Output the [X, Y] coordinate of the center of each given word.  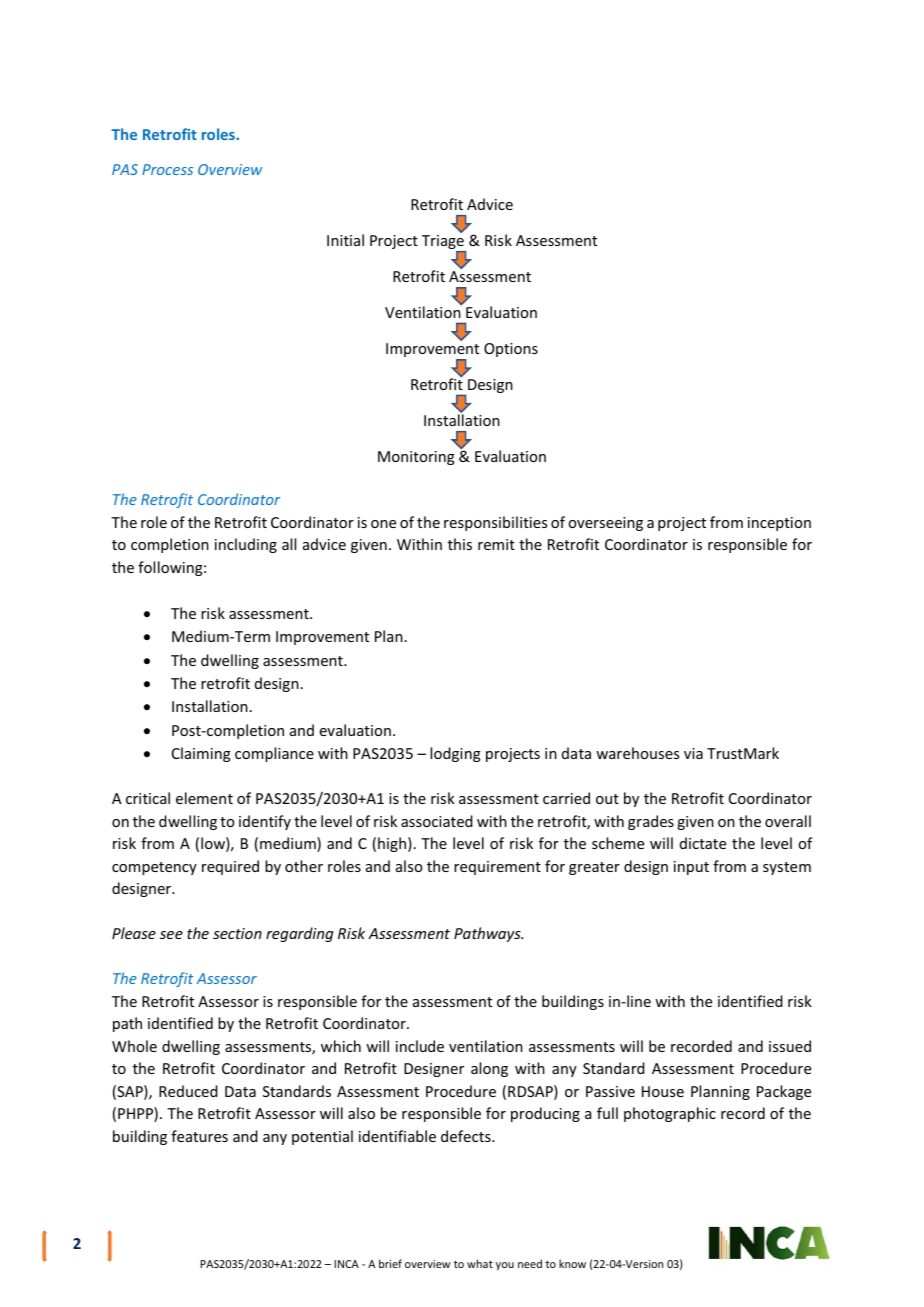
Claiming [201, 754]
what [480, 1263]
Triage [444, 243]
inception [779, 524]
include [420, 1046]
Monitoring [416, 458]
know [572, 1263]
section [237, 933]
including [246, 545]
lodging [455, 754]
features [199, 1136]
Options [511, 350]
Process [167, 169]
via [693, 753]
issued [790, 1046]
